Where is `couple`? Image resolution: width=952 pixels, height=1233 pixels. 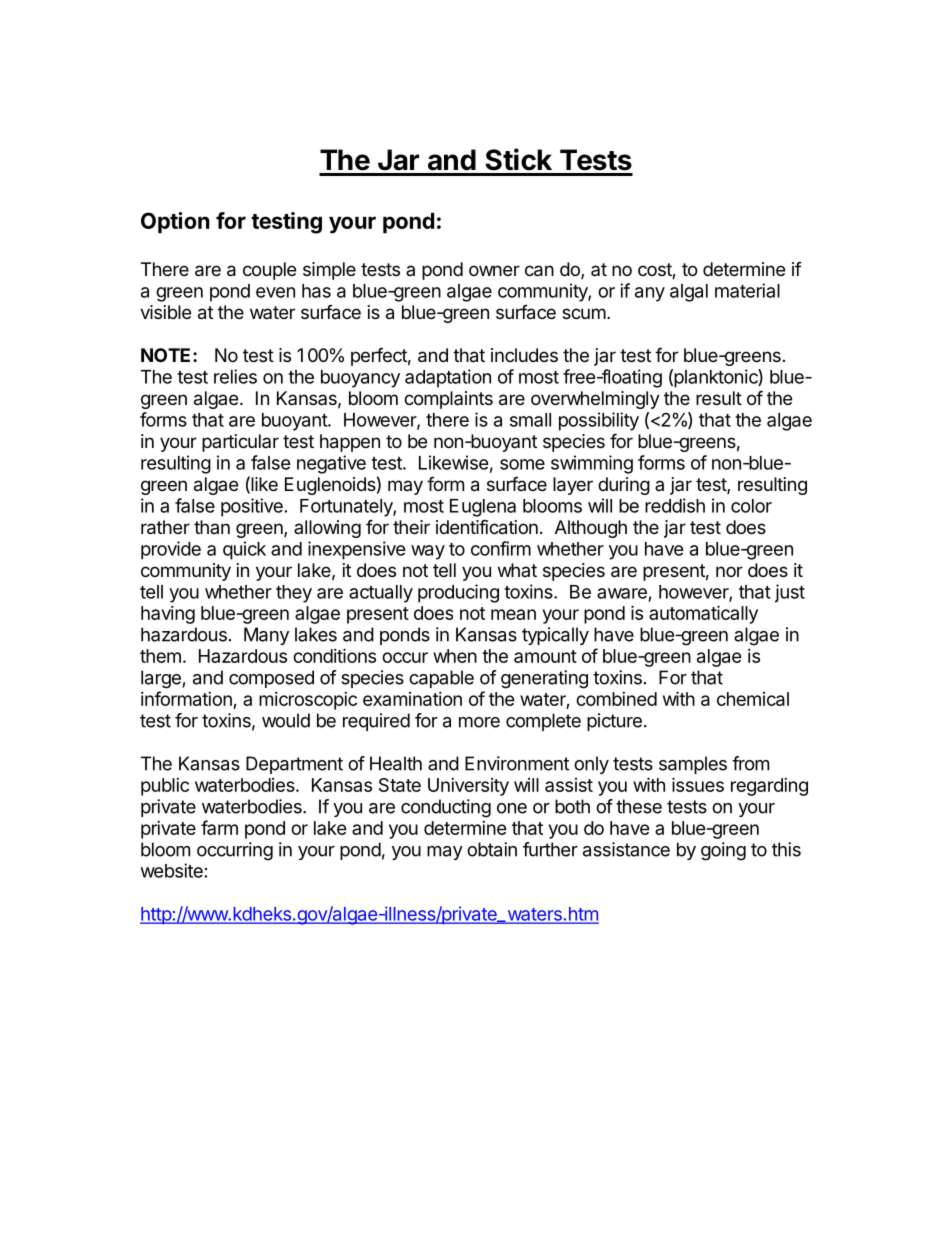 couple is located at coordinates (269, 271).
